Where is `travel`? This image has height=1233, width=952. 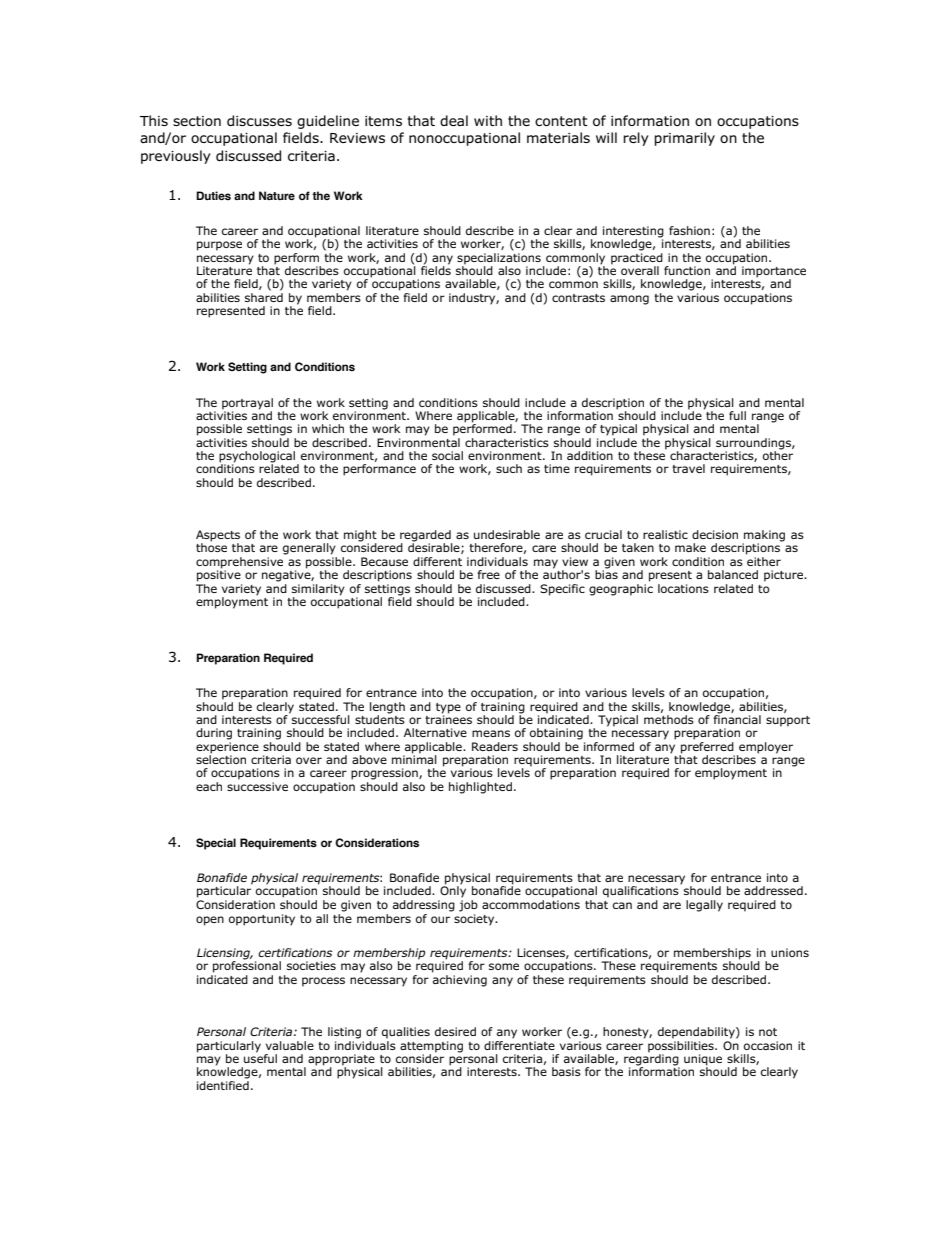
travel is located at coordinates (688, 468).
